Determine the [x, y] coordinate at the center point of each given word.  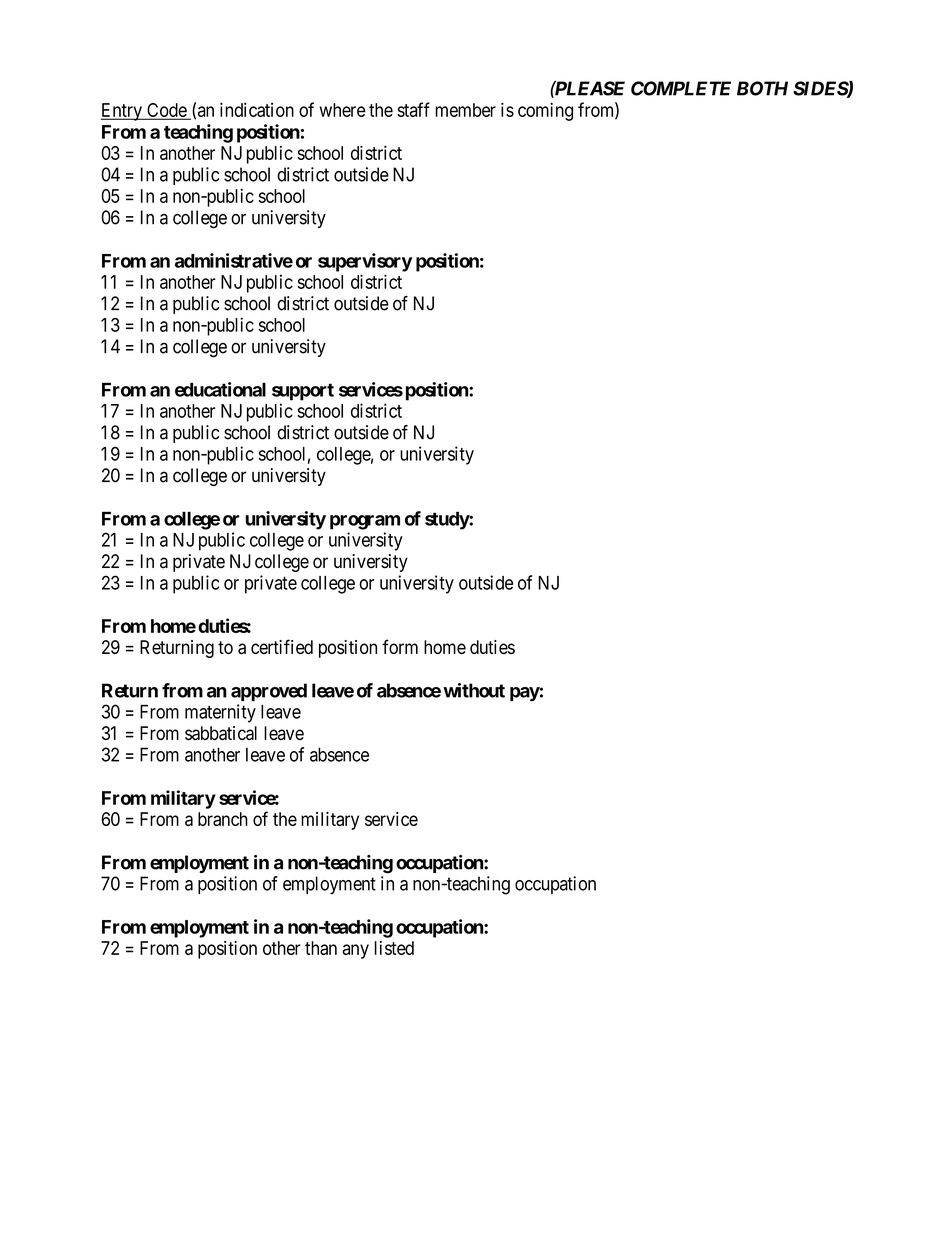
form [400, 646]
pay [525, 694]
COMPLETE [681, 88]
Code [166, 111]
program [365, 522]
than [321, 948]
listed [394, 948]
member [465, 110]
